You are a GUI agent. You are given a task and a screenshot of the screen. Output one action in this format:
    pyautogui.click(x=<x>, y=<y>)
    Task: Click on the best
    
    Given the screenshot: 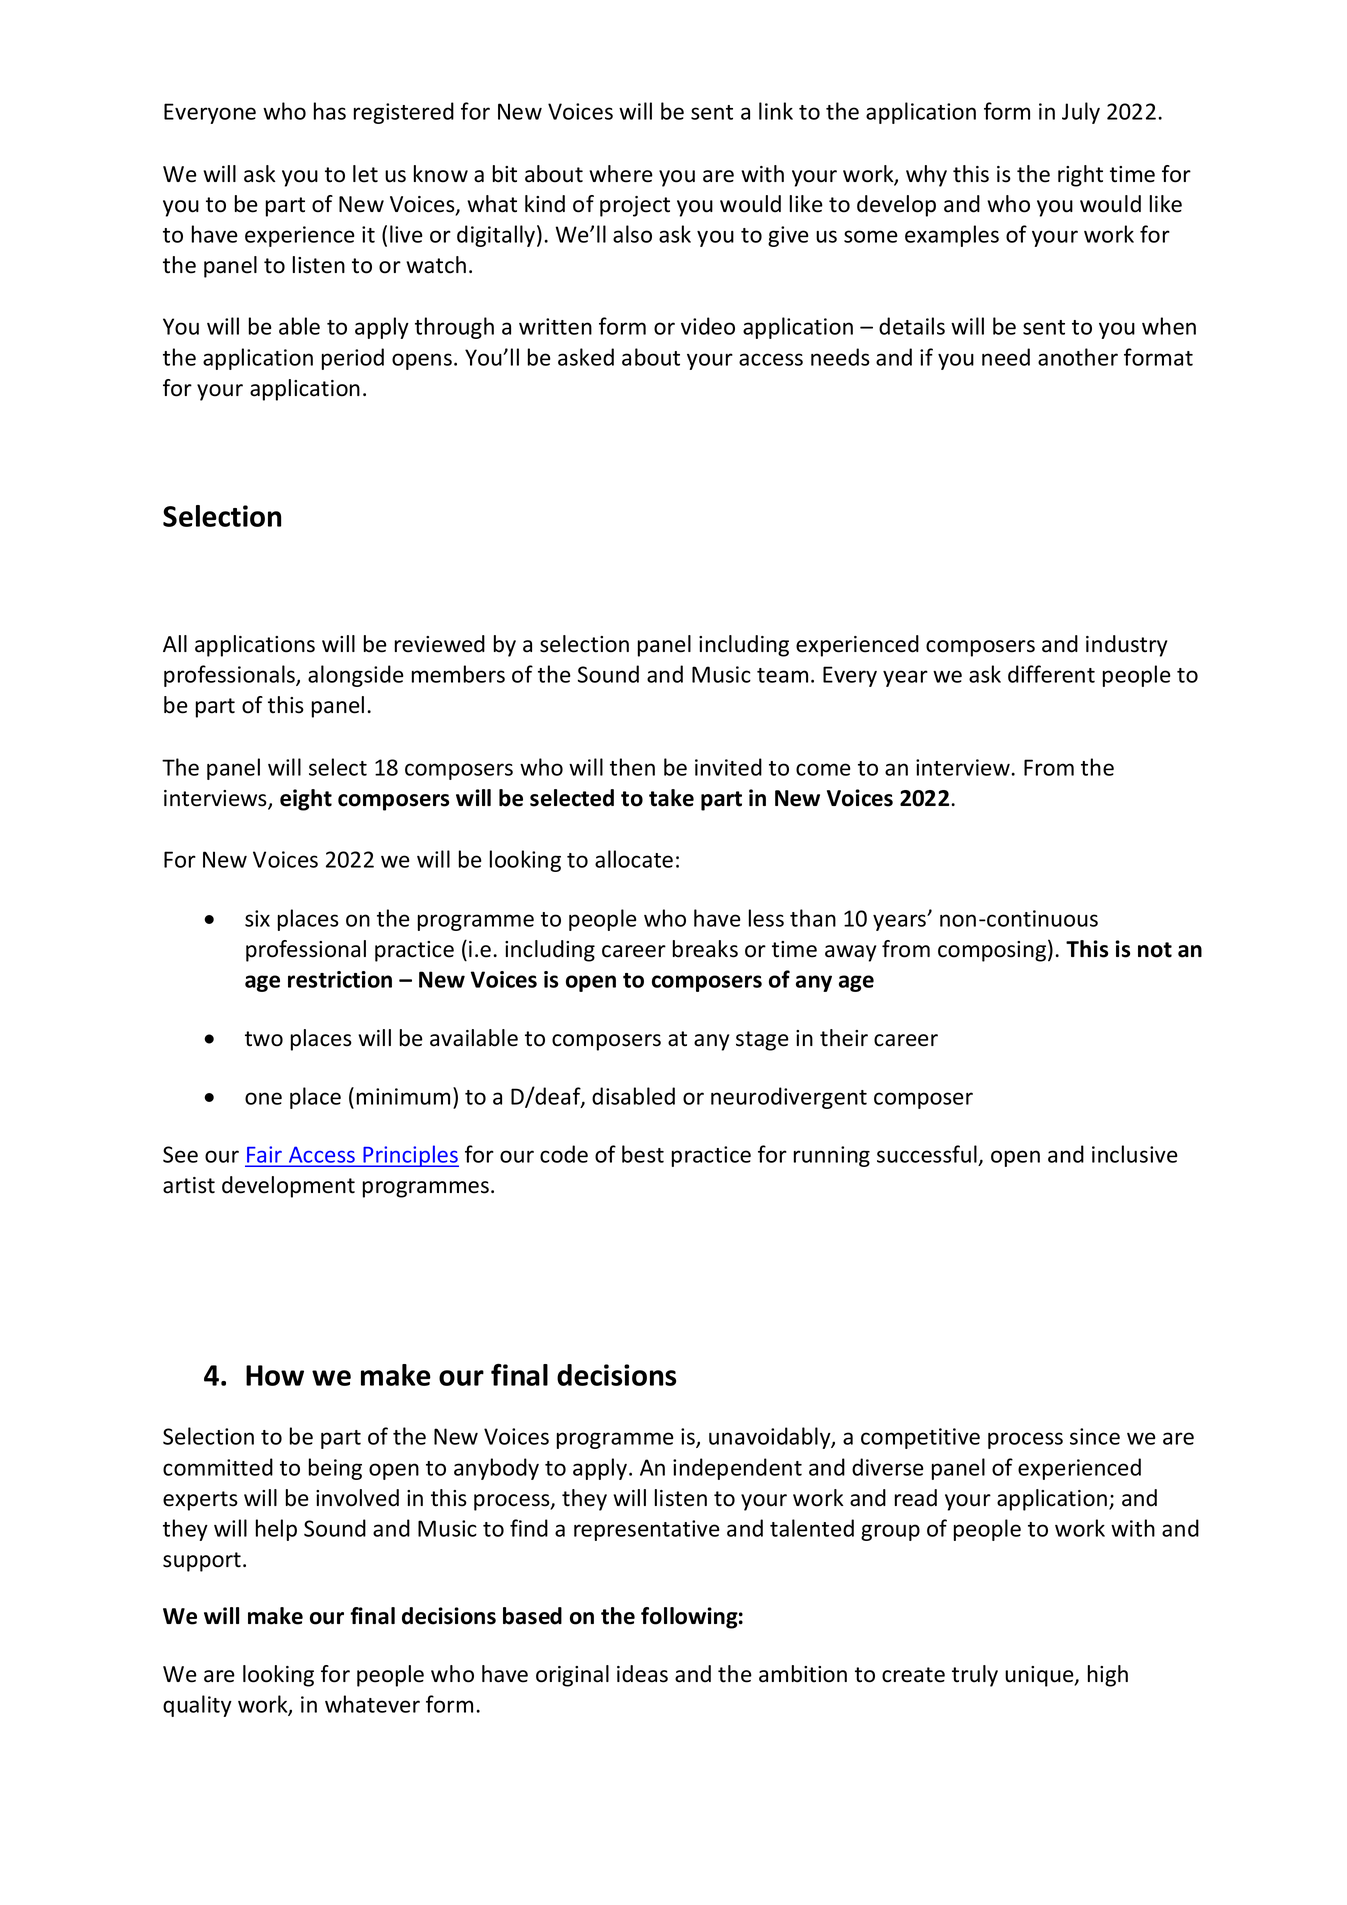 What is the action you would take?
    pyautogui.click(x=643, y=1154)
